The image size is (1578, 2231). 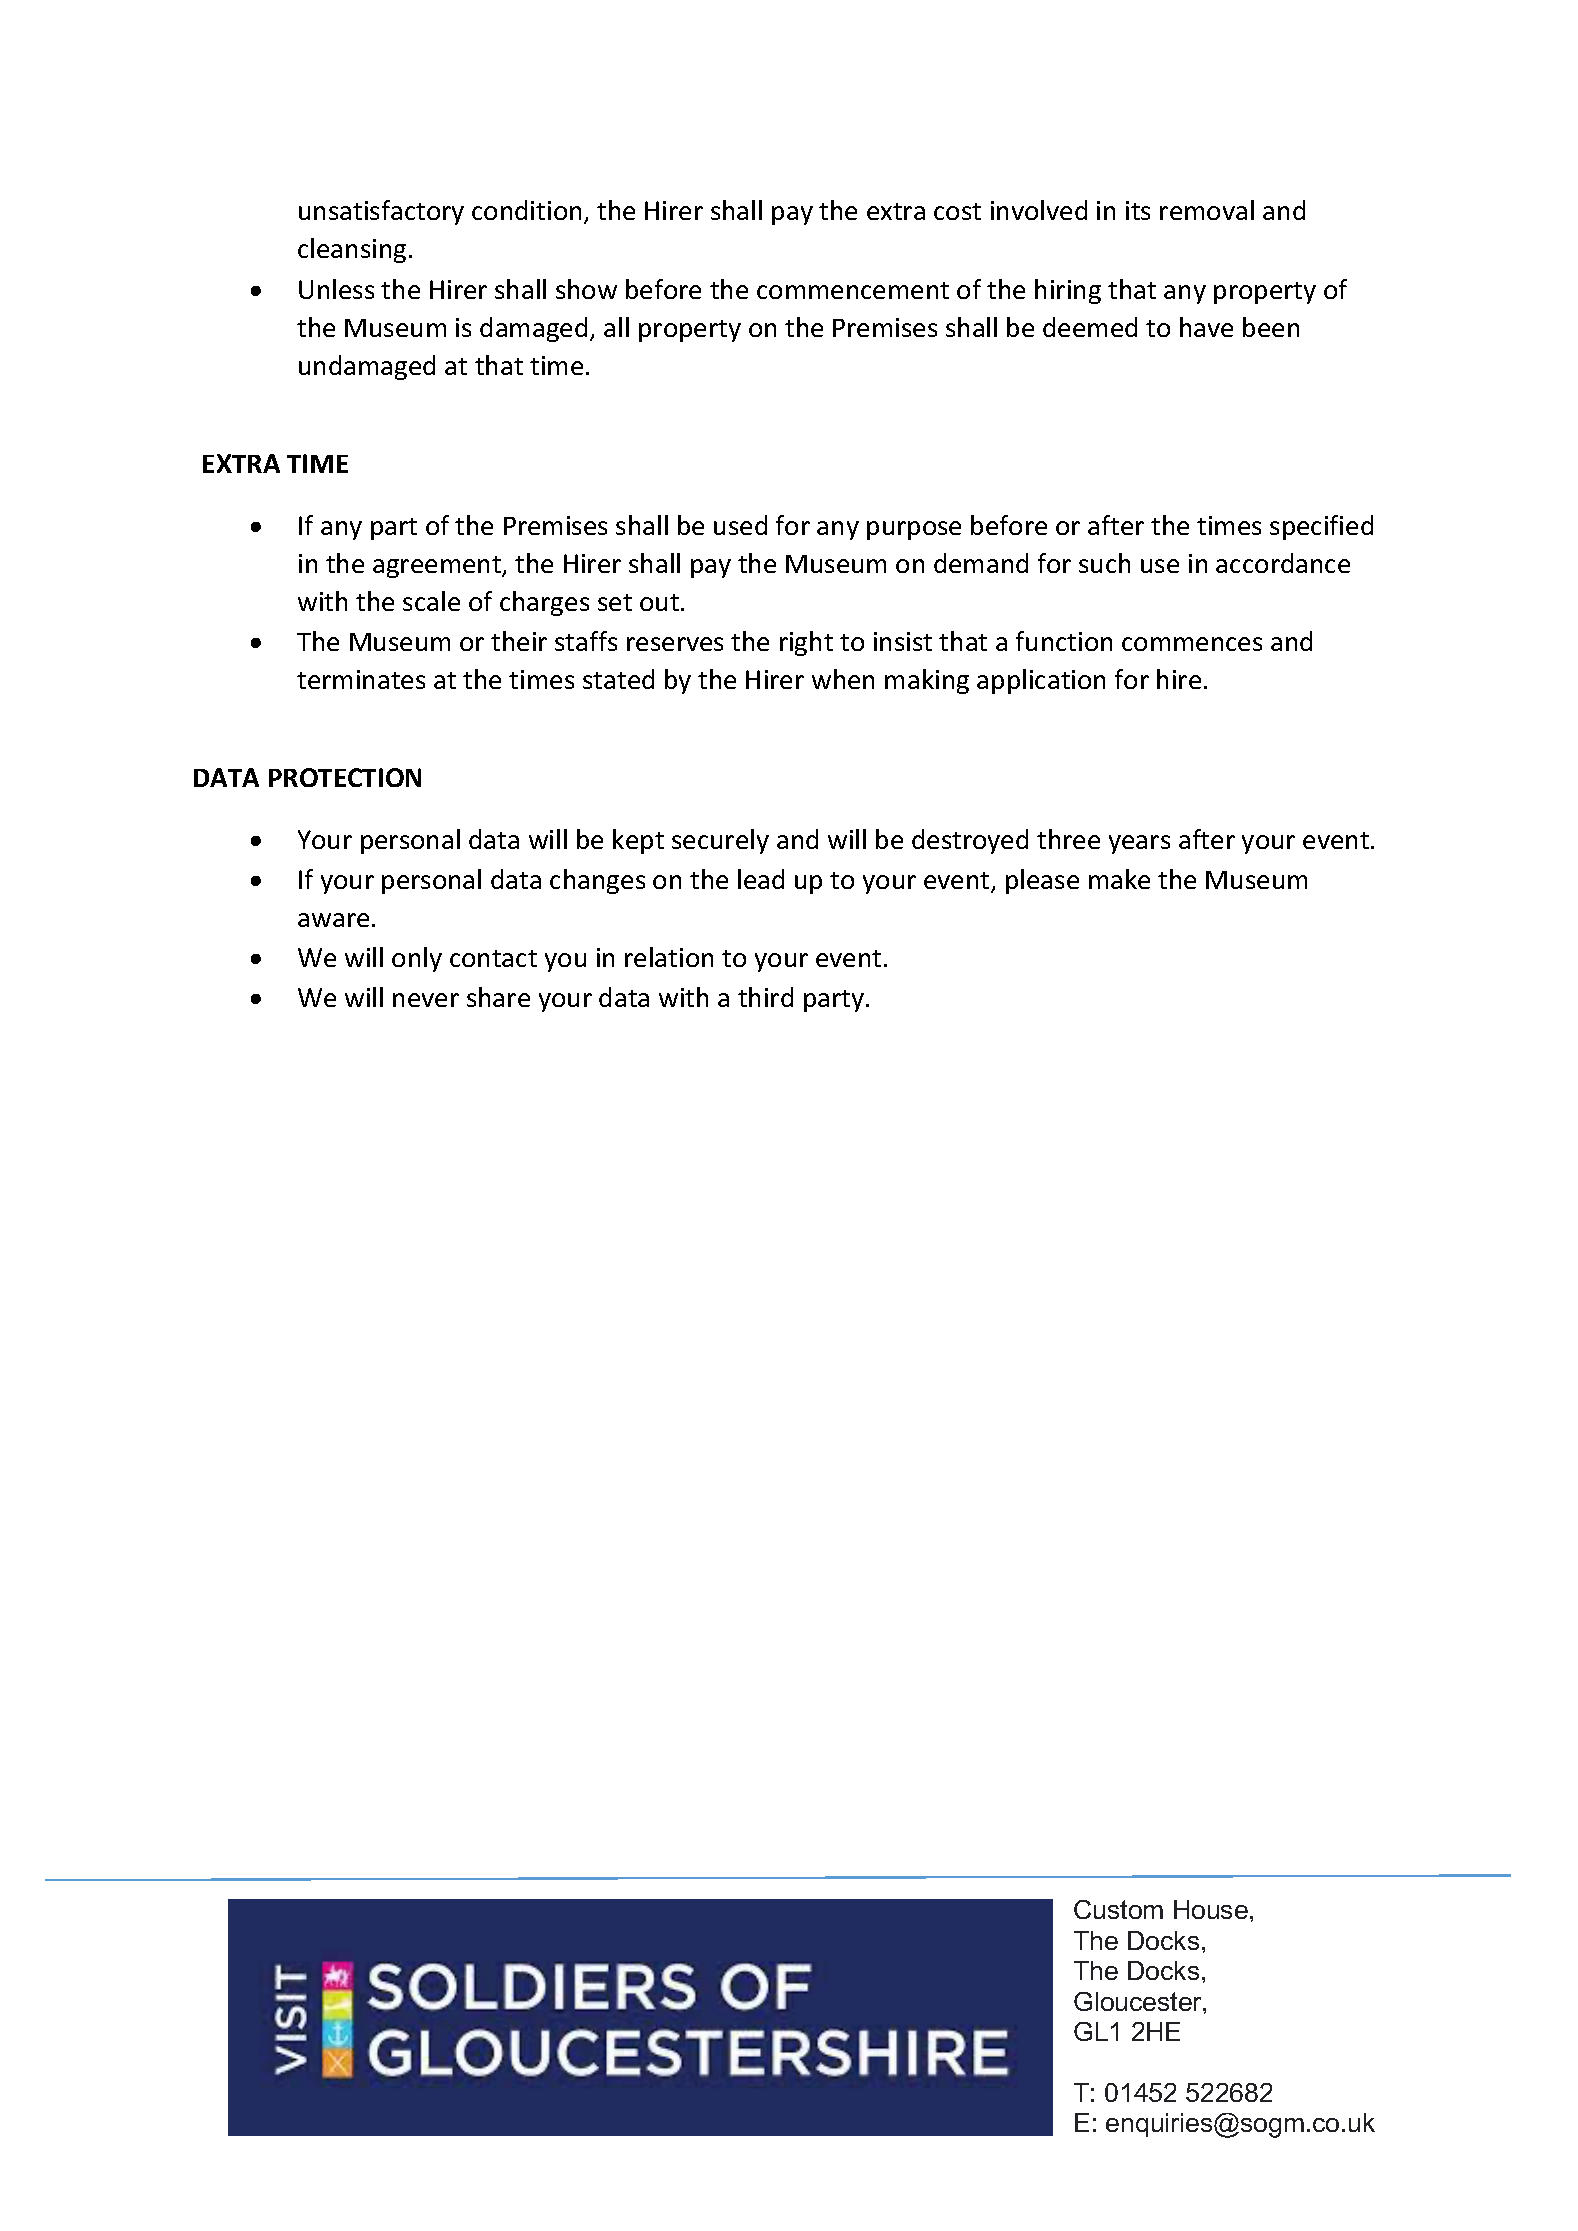 I want to click on Custom, so click(x=1118, y=1909).
